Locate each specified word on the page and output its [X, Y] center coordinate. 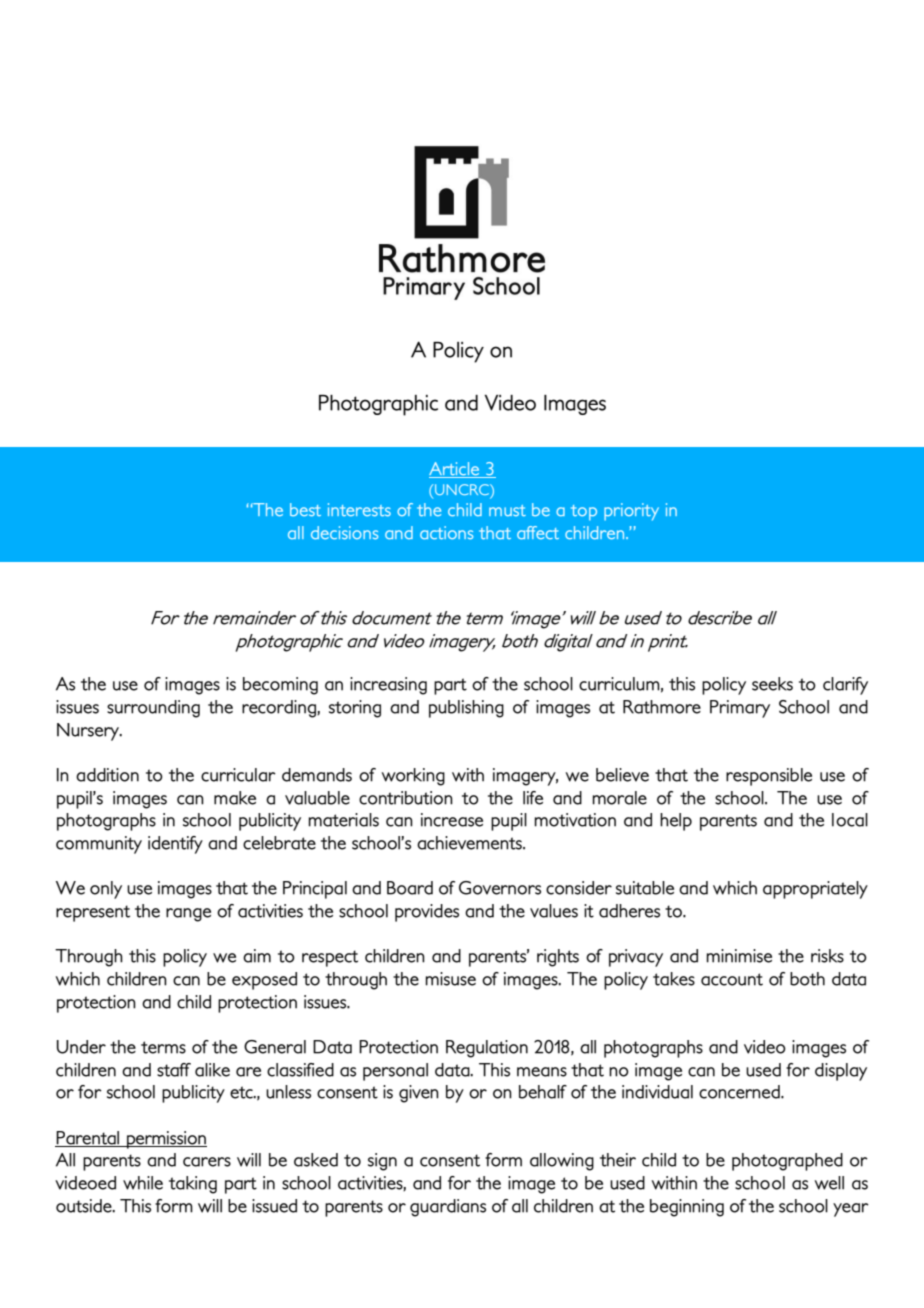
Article [455, 470]
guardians [448, 1208]
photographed [787, 1162]
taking [193, 1185]
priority [631, 512]
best [305, 509]
